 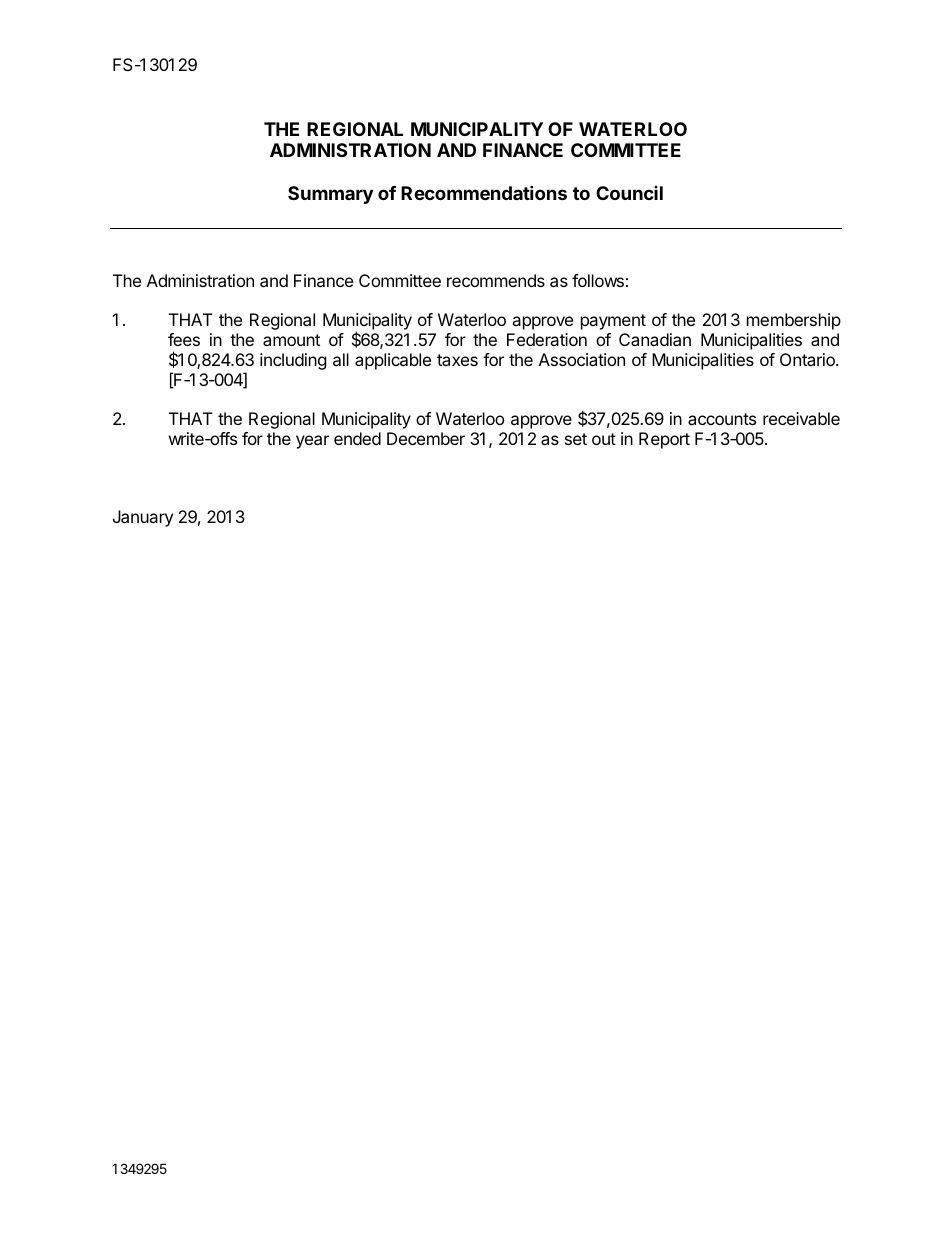 What do you see at coordinates (143, 518) in the page?
I see `January` at bounding box center [143, 518].
